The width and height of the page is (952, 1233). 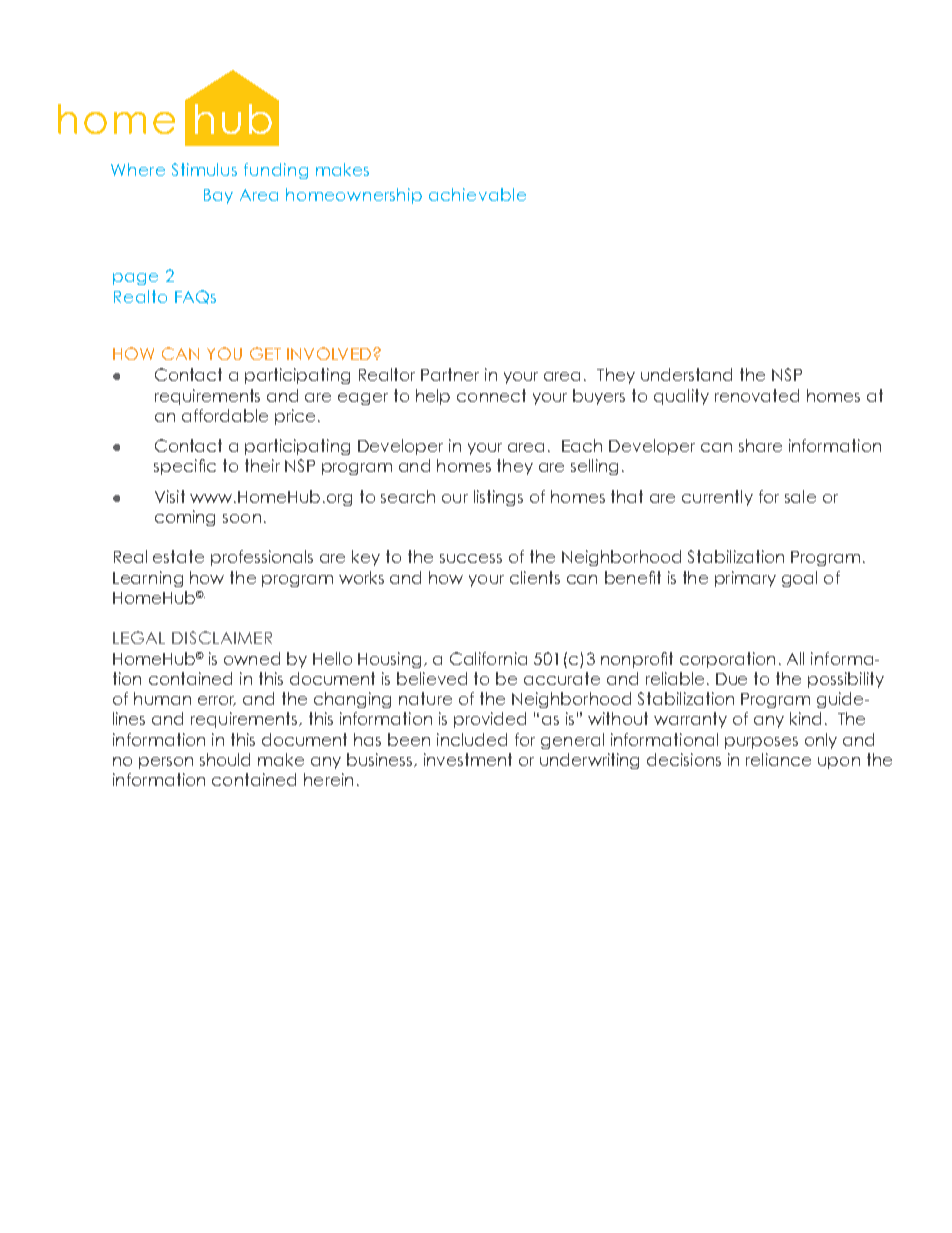 I want to click on sale, so click(x=800, y=496).
